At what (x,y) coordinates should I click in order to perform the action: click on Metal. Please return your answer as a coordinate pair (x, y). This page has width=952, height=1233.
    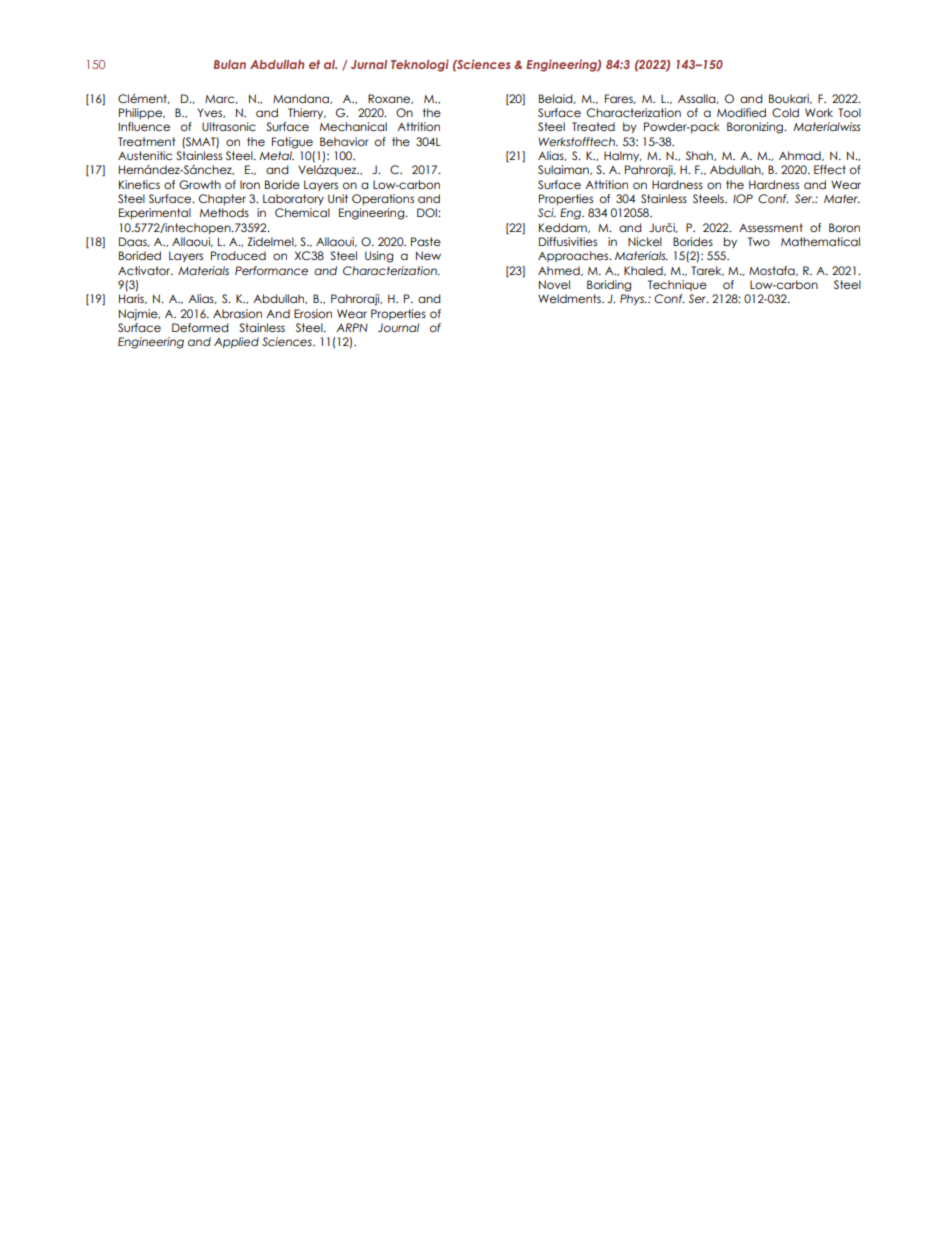
    Looking at the image, I should click on (276, 155).
